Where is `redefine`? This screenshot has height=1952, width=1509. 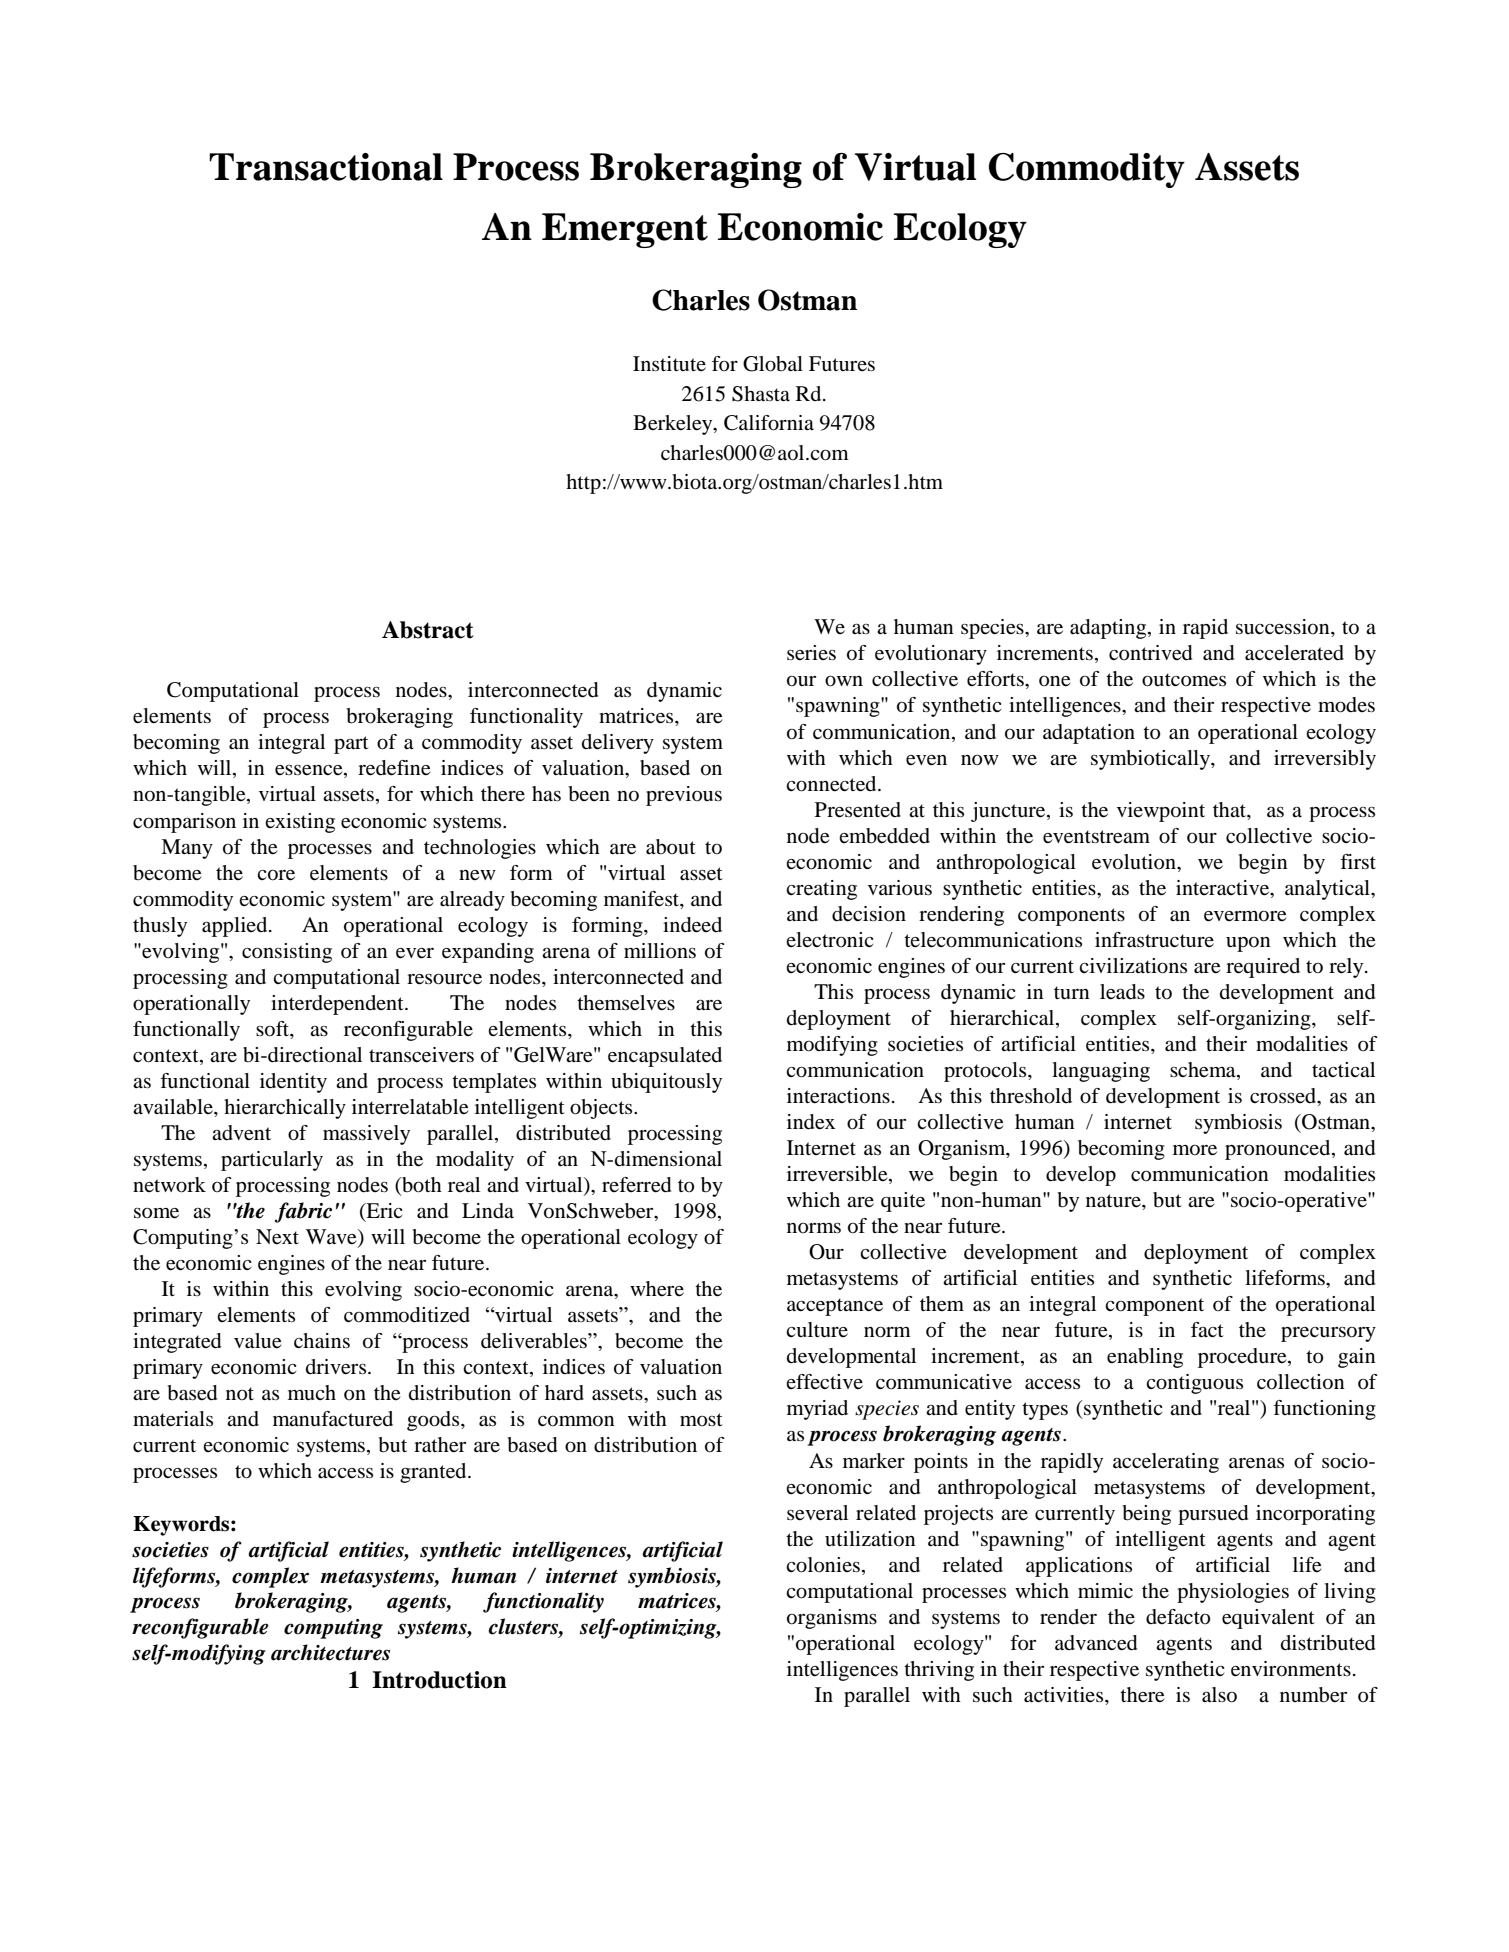 redefine is located at coordinates (394, 768).
